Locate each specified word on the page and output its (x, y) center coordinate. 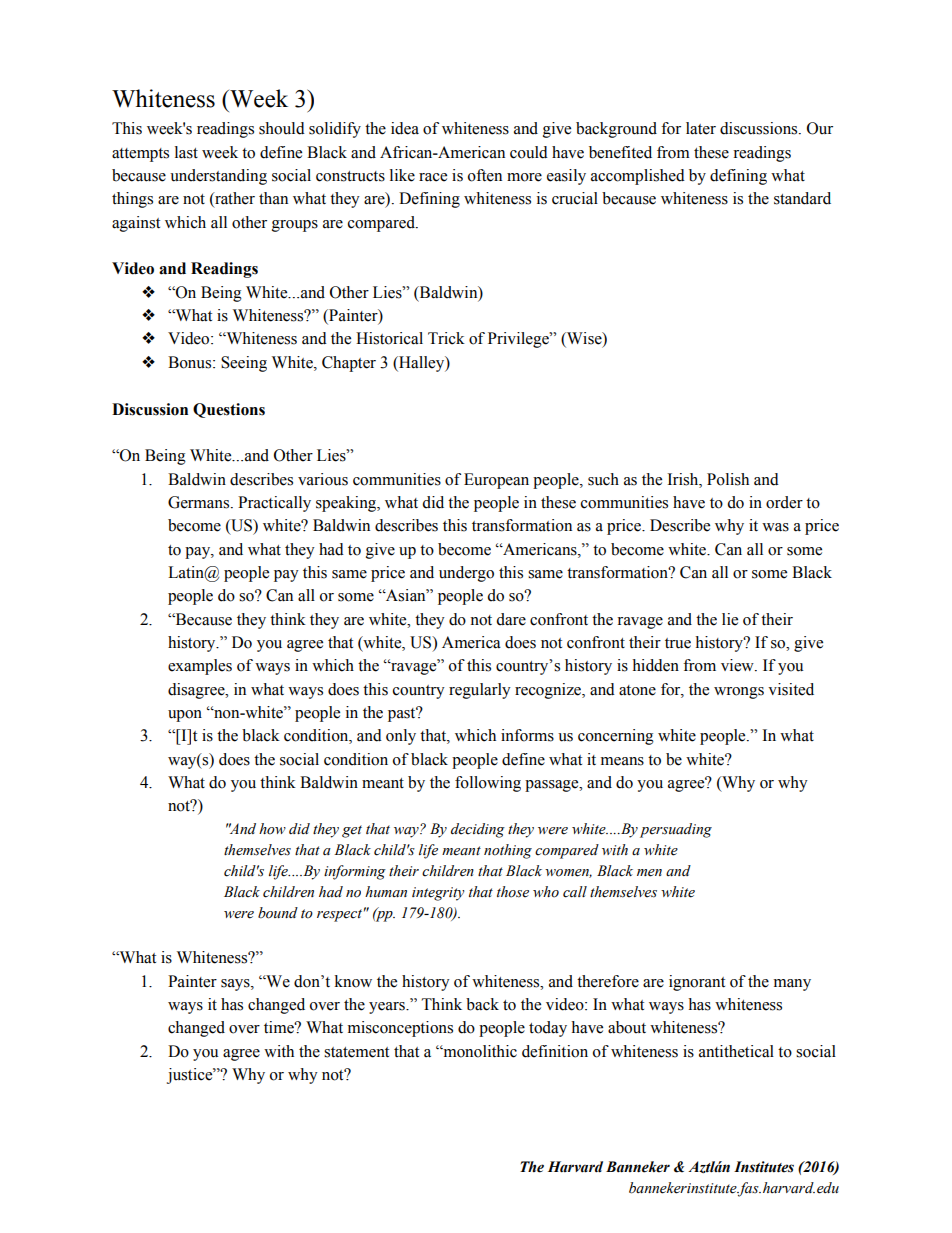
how (272, 829)
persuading (676, 830)
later (701, 128)
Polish (728, 479)
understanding (218, 177)
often (485, 175)
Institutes (764, 1167)
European (496, 481)
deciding (478, 830)
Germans (200, 502)
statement (356, 1052)
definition (555, 1051)
